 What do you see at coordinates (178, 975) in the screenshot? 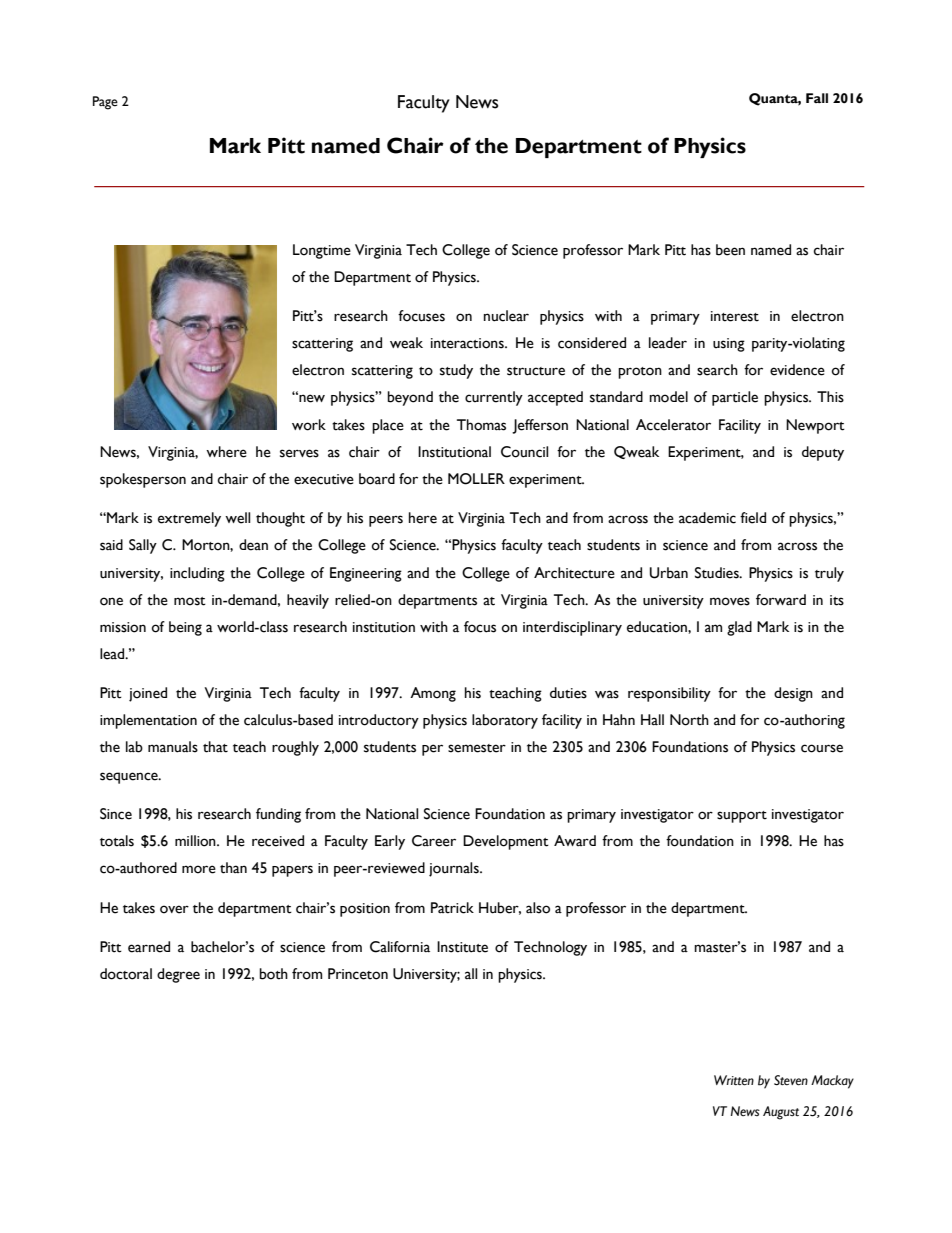
I see `degree` at bounding box center [178, 975].
